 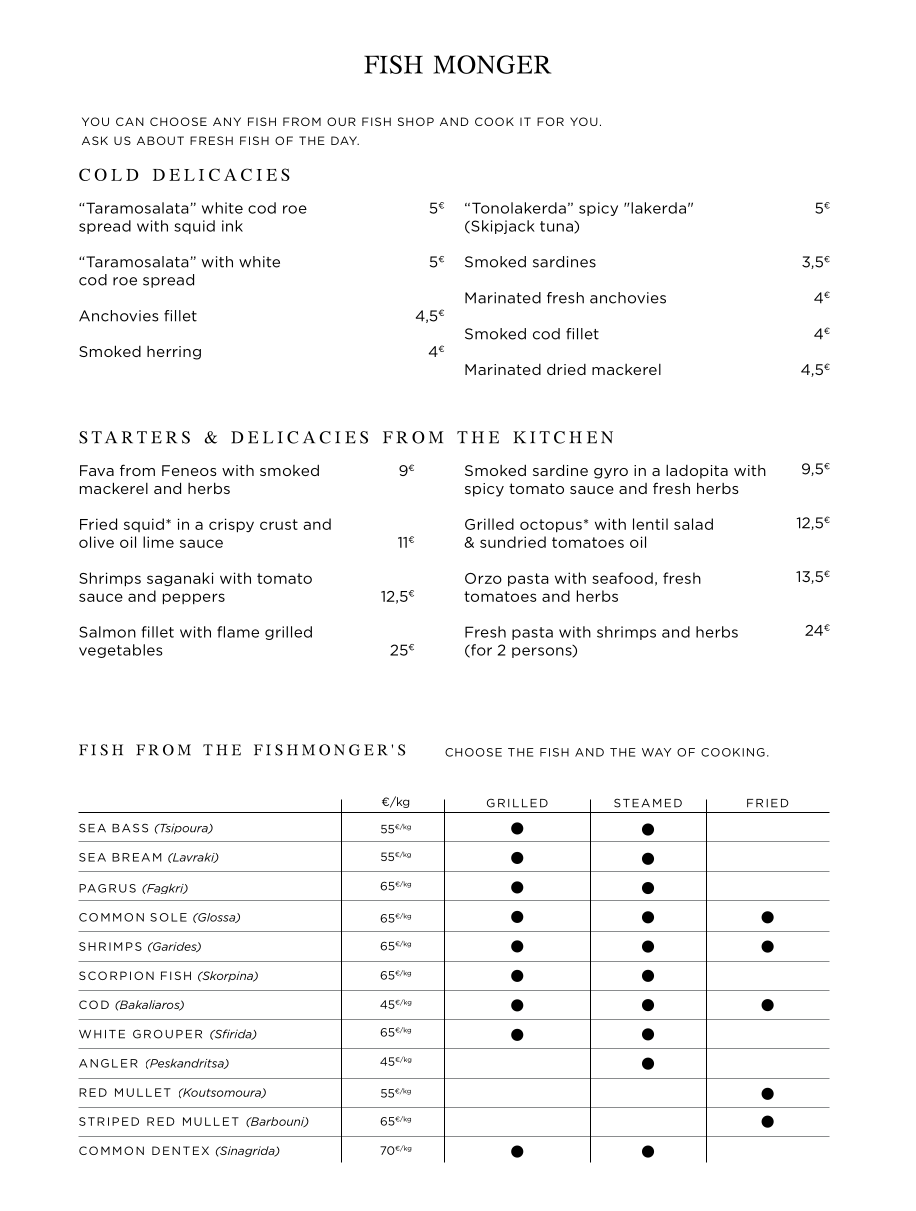 What do you see at coordinates (279, 524) in the screenshot?
I see `crust` at bounding box center [279, 524].
